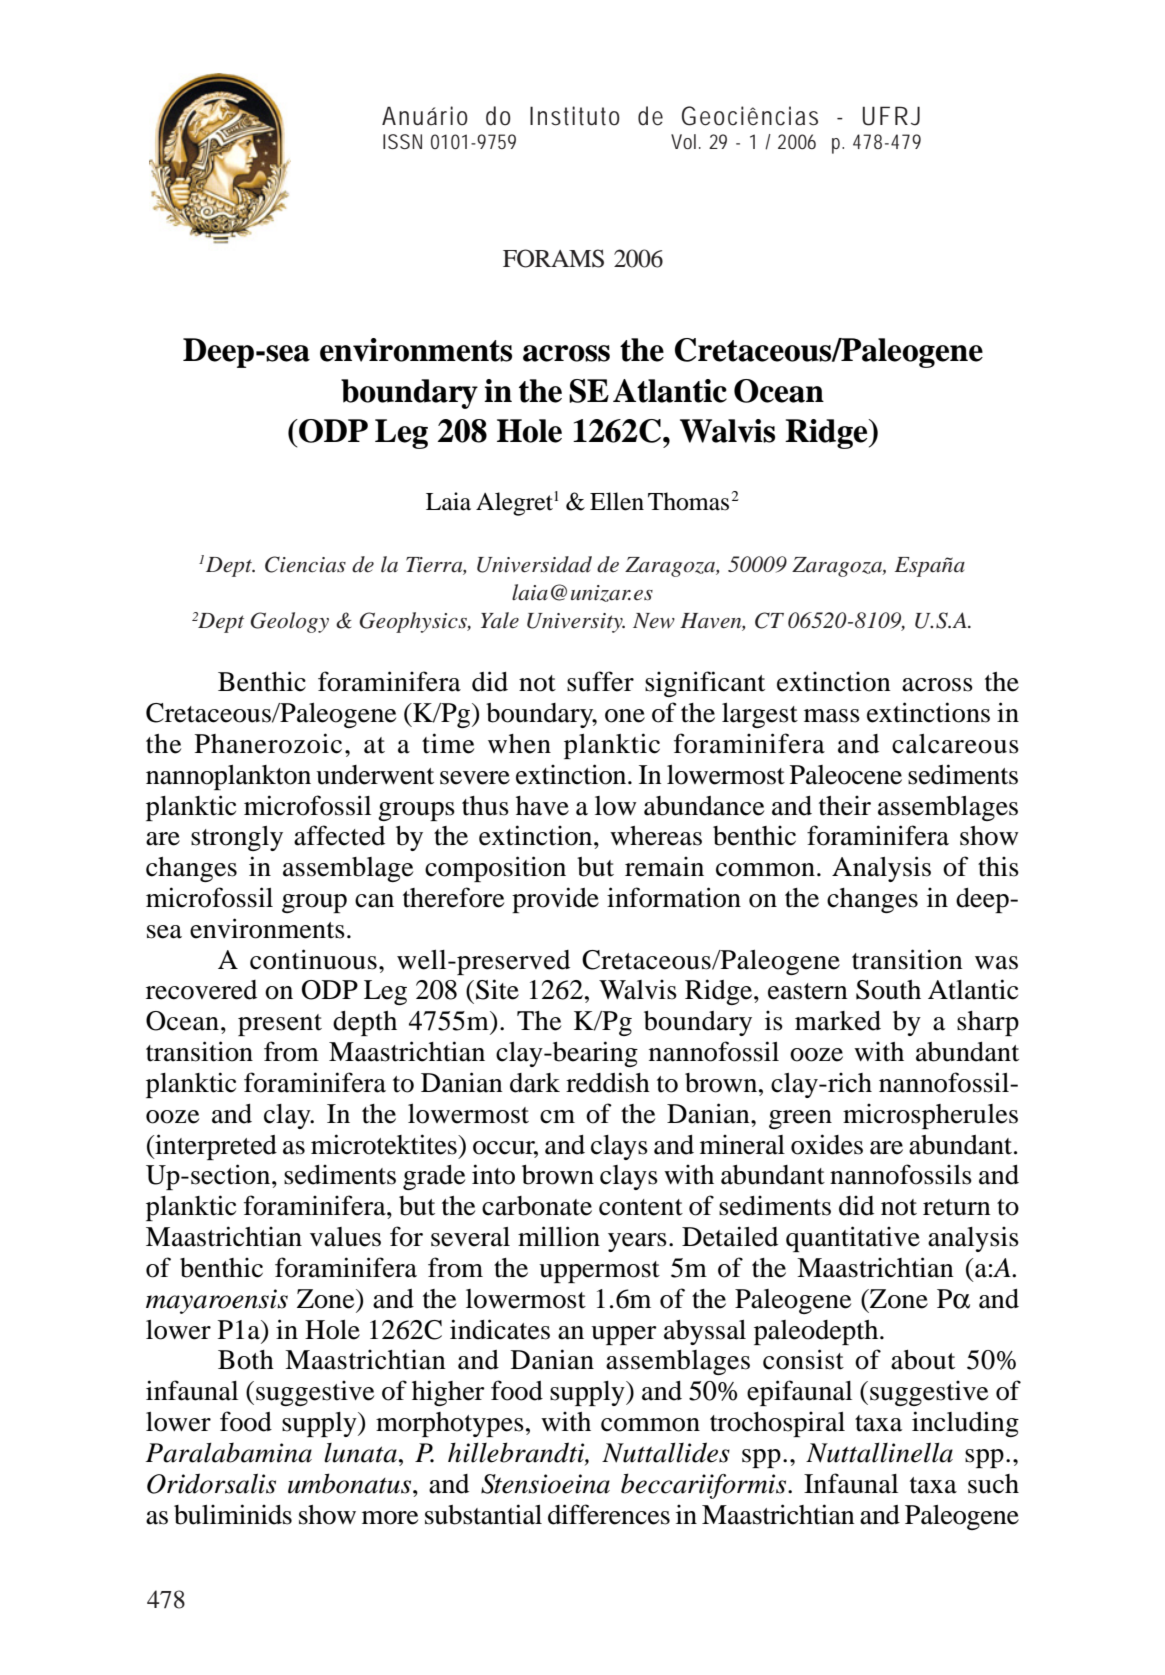 This screenshot has width=1165, height=1675. What do you see at coordinates (609, 1514) in the screenshot?
I see `differences` at bounding box center [609, 1514].
